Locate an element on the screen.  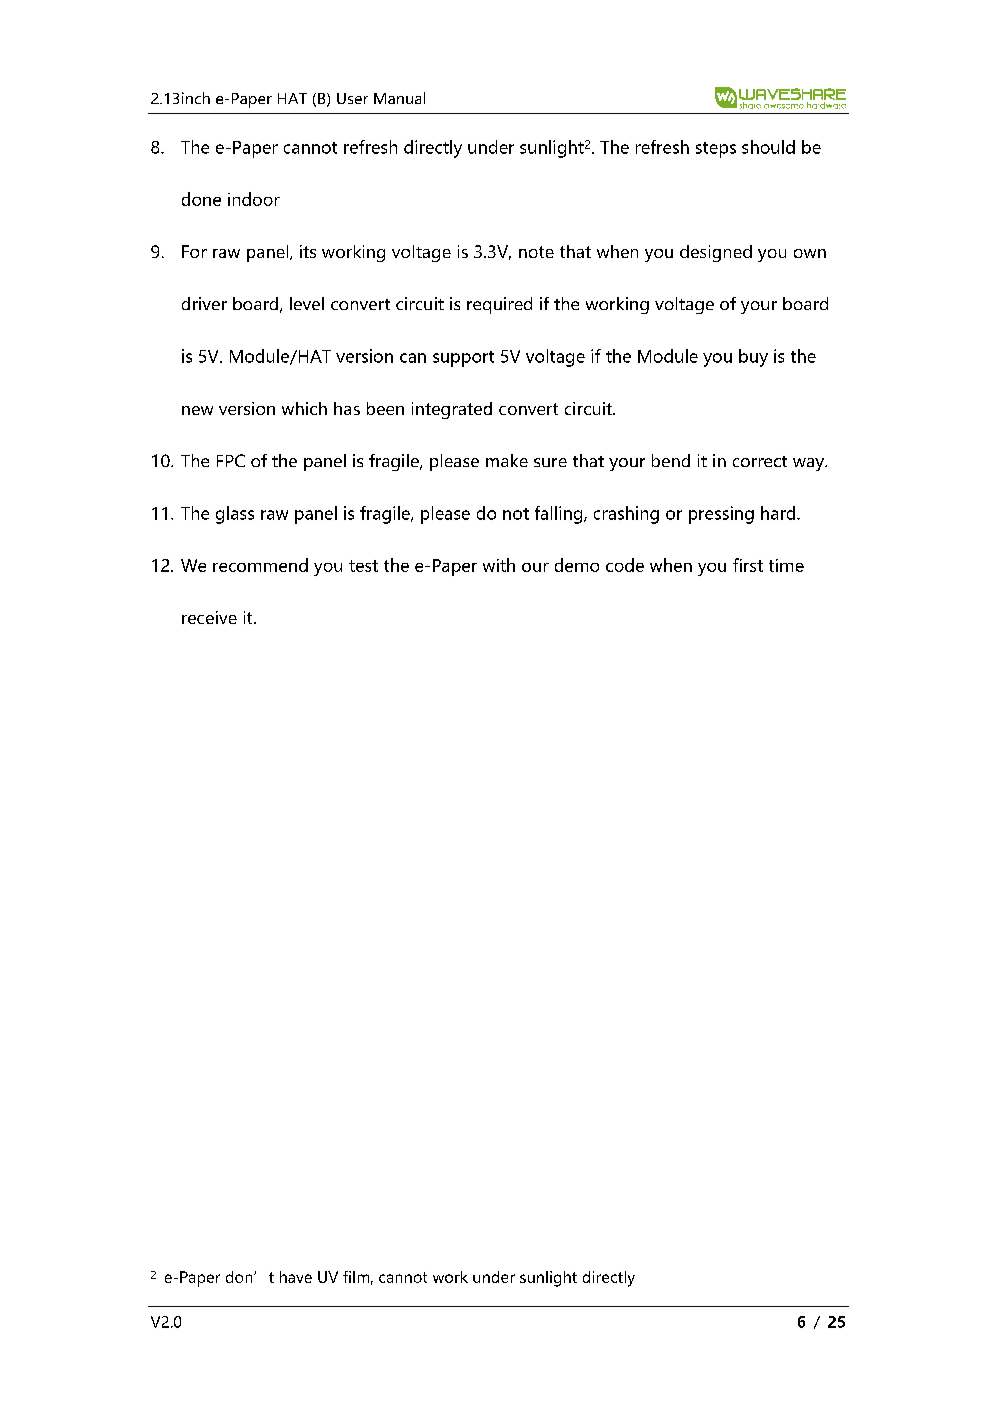
Manual is located at coordinates (399, 98).
